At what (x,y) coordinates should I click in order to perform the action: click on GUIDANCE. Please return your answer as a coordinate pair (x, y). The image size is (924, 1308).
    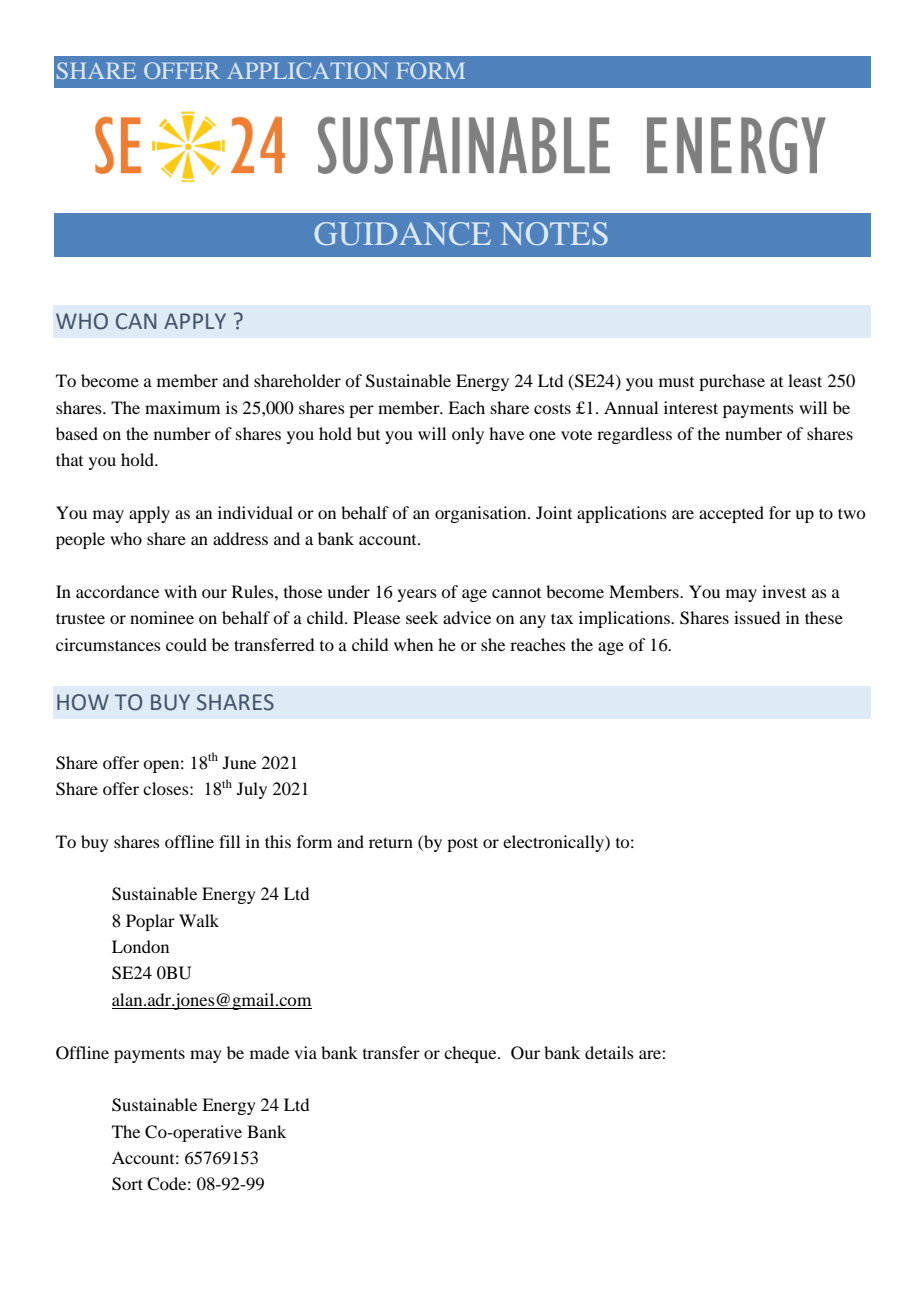
    Looking at the image, I should click on (402, 233).
